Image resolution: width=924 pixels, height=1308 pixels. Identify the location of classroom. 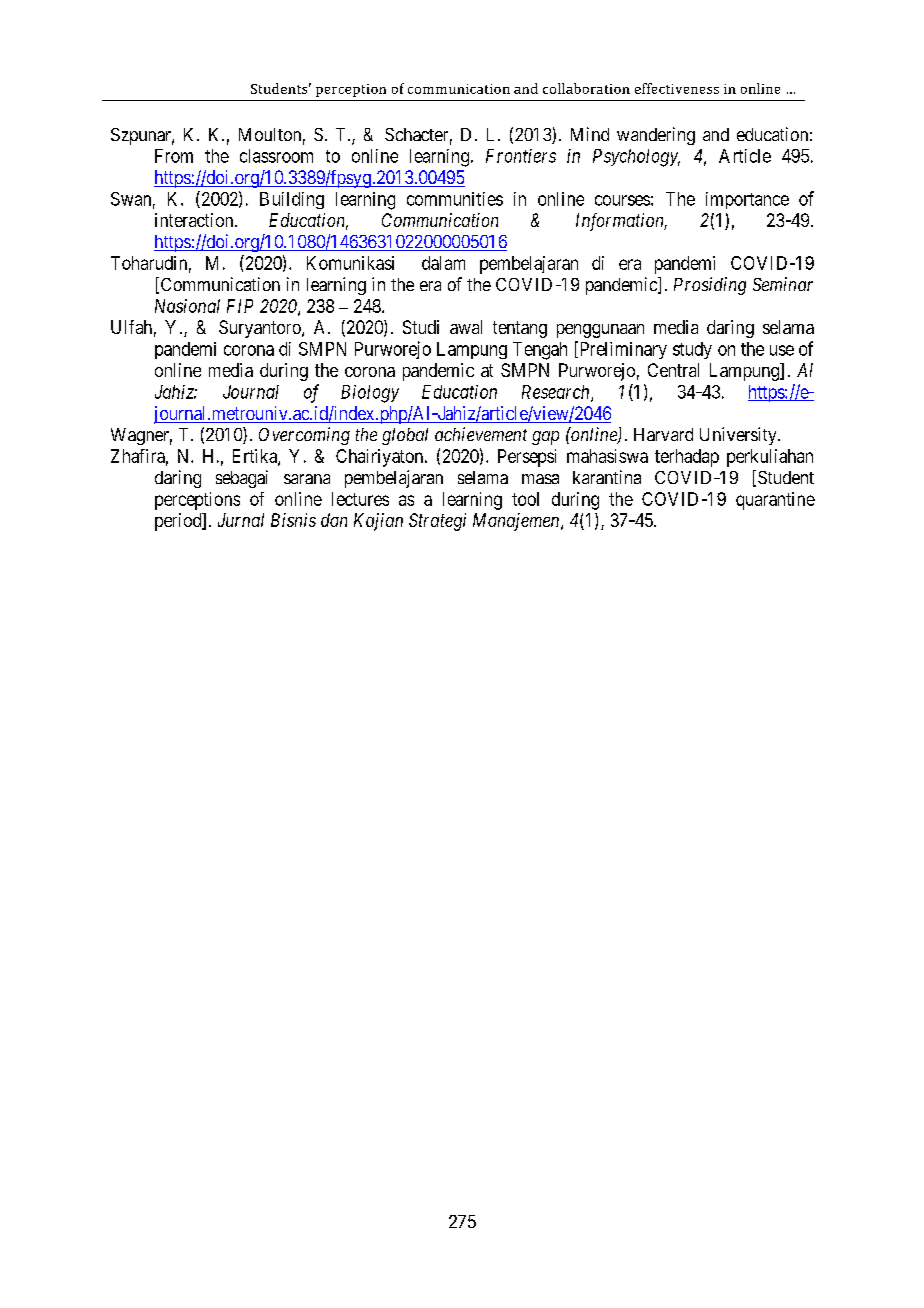
(276, 156).
